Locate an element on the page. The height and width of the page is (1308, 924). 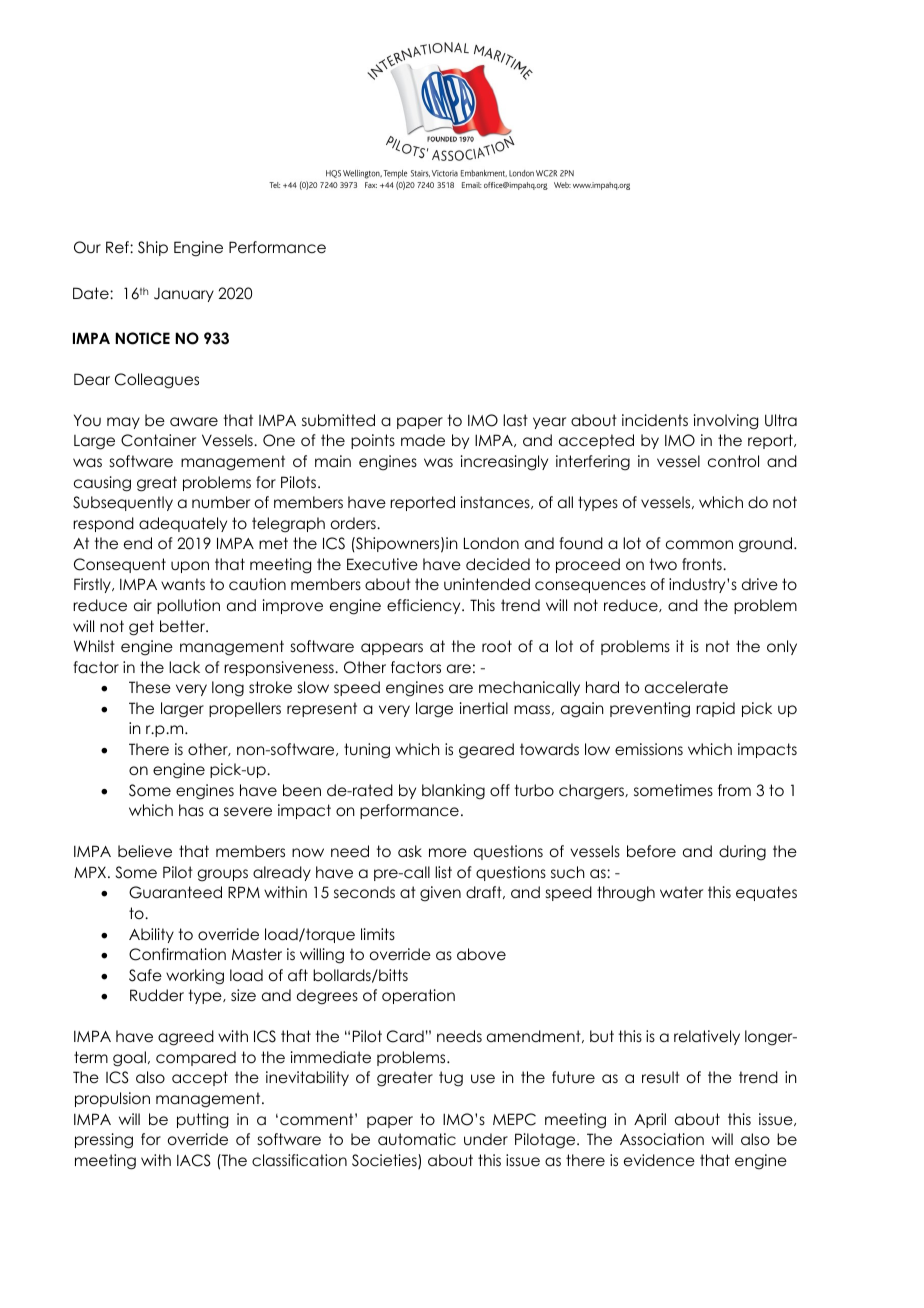
Association is located at coordinates (662, 1139).
